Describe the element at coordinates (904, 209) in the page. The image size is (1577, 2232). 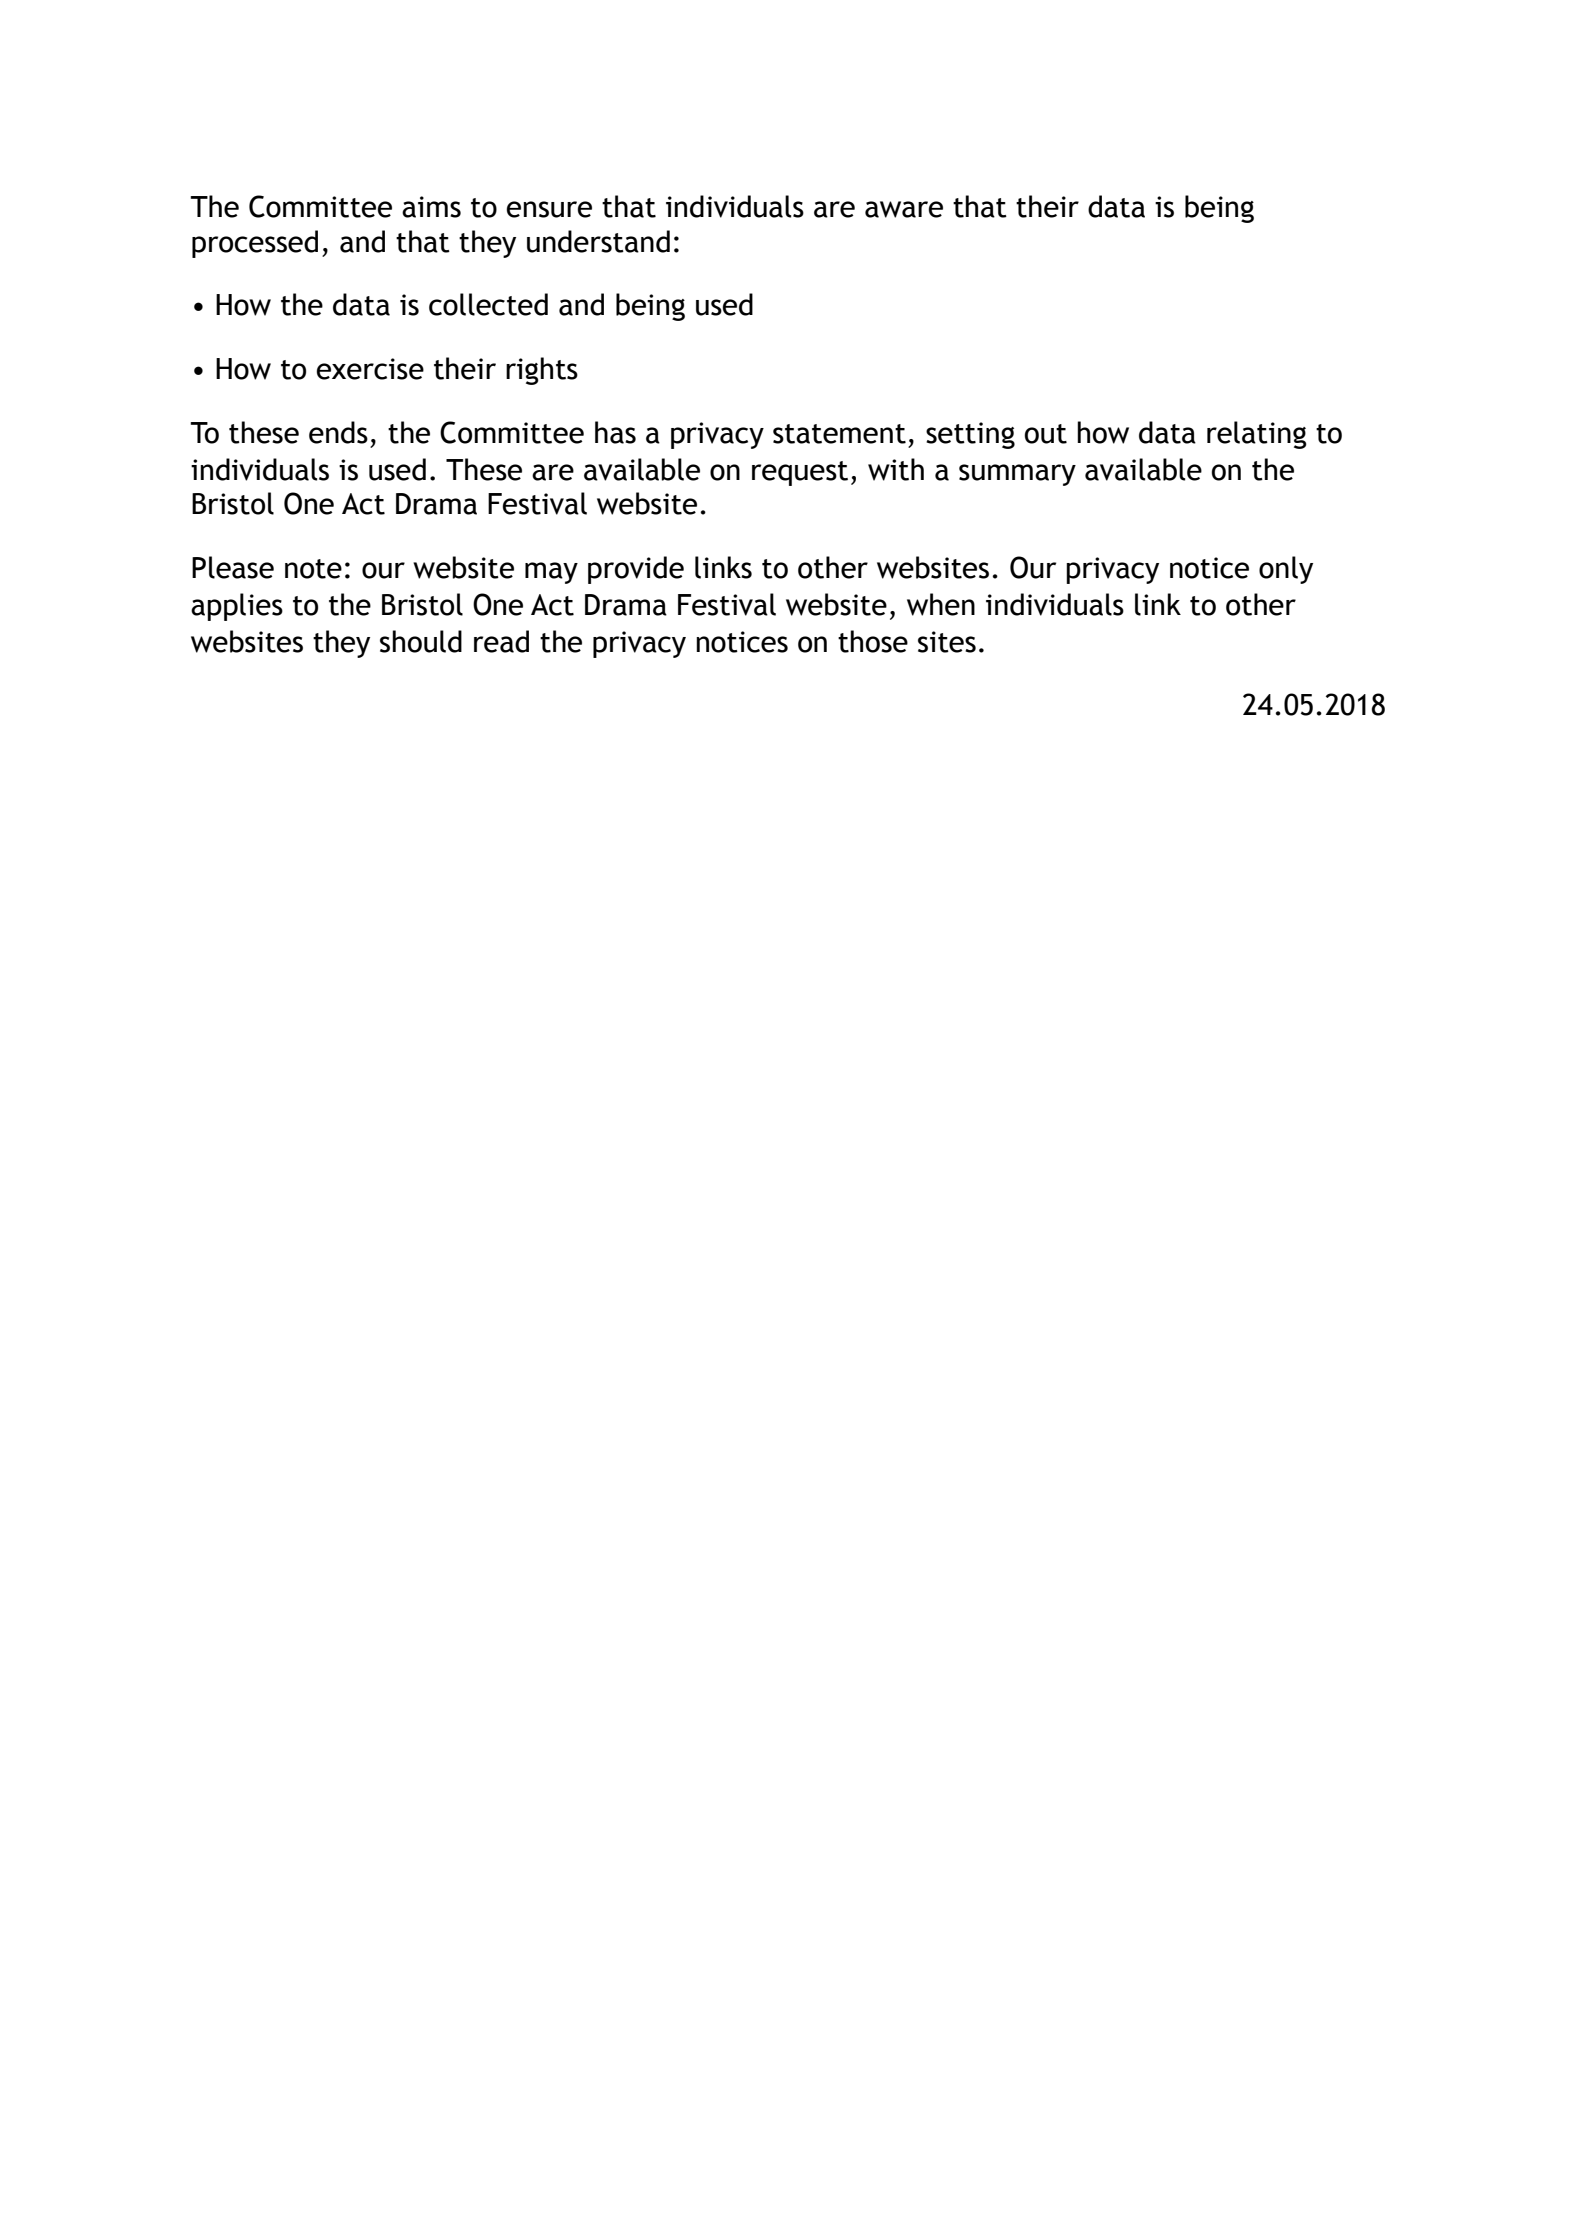
I see `aware` at that location.
